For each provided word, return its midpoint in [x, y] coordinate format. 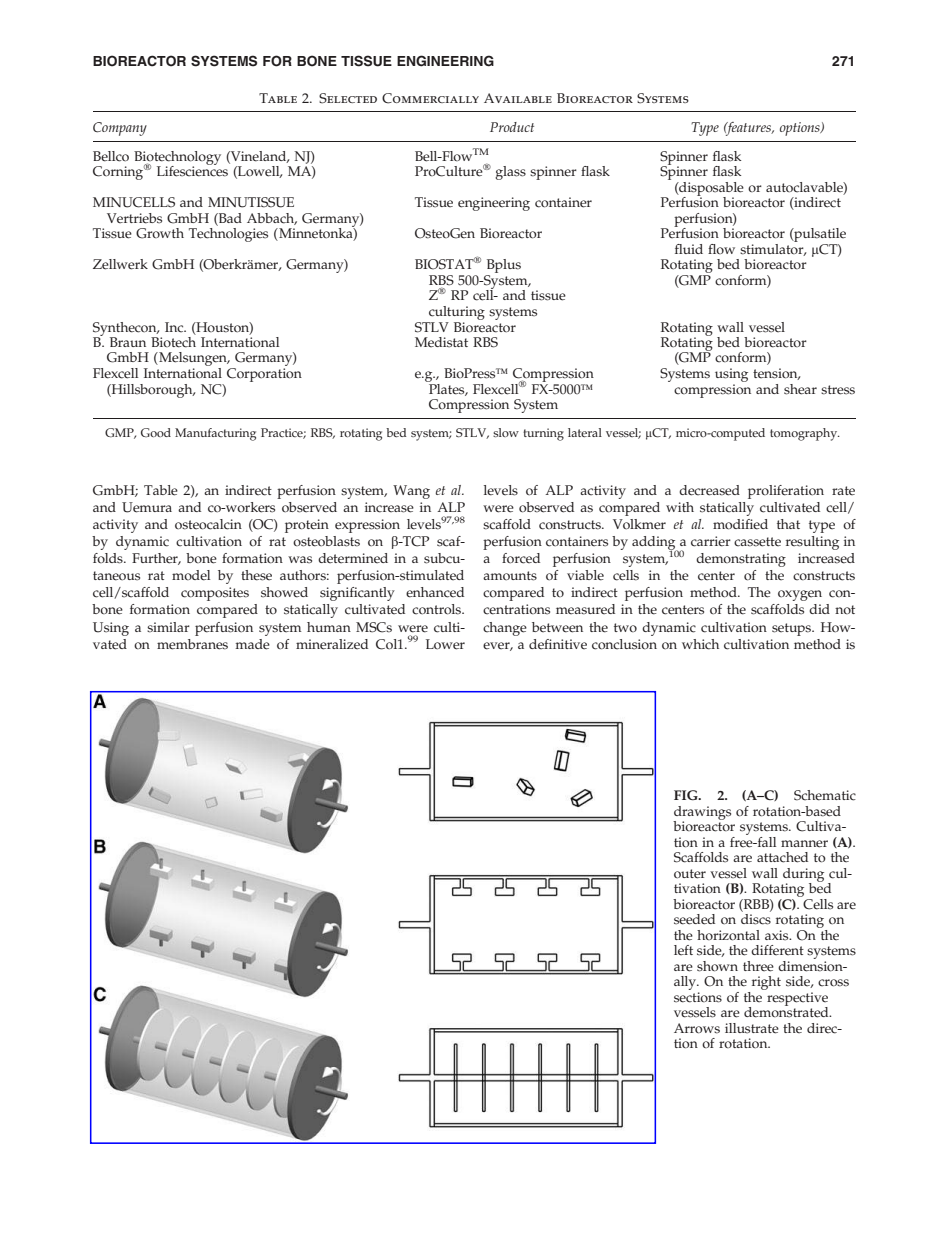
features [749, 129]
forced [521, 558]
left [683, 950]
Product [512, 127]
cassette [757, 542]
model [191, 575]
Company [120, 129]
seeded [694, 919]
